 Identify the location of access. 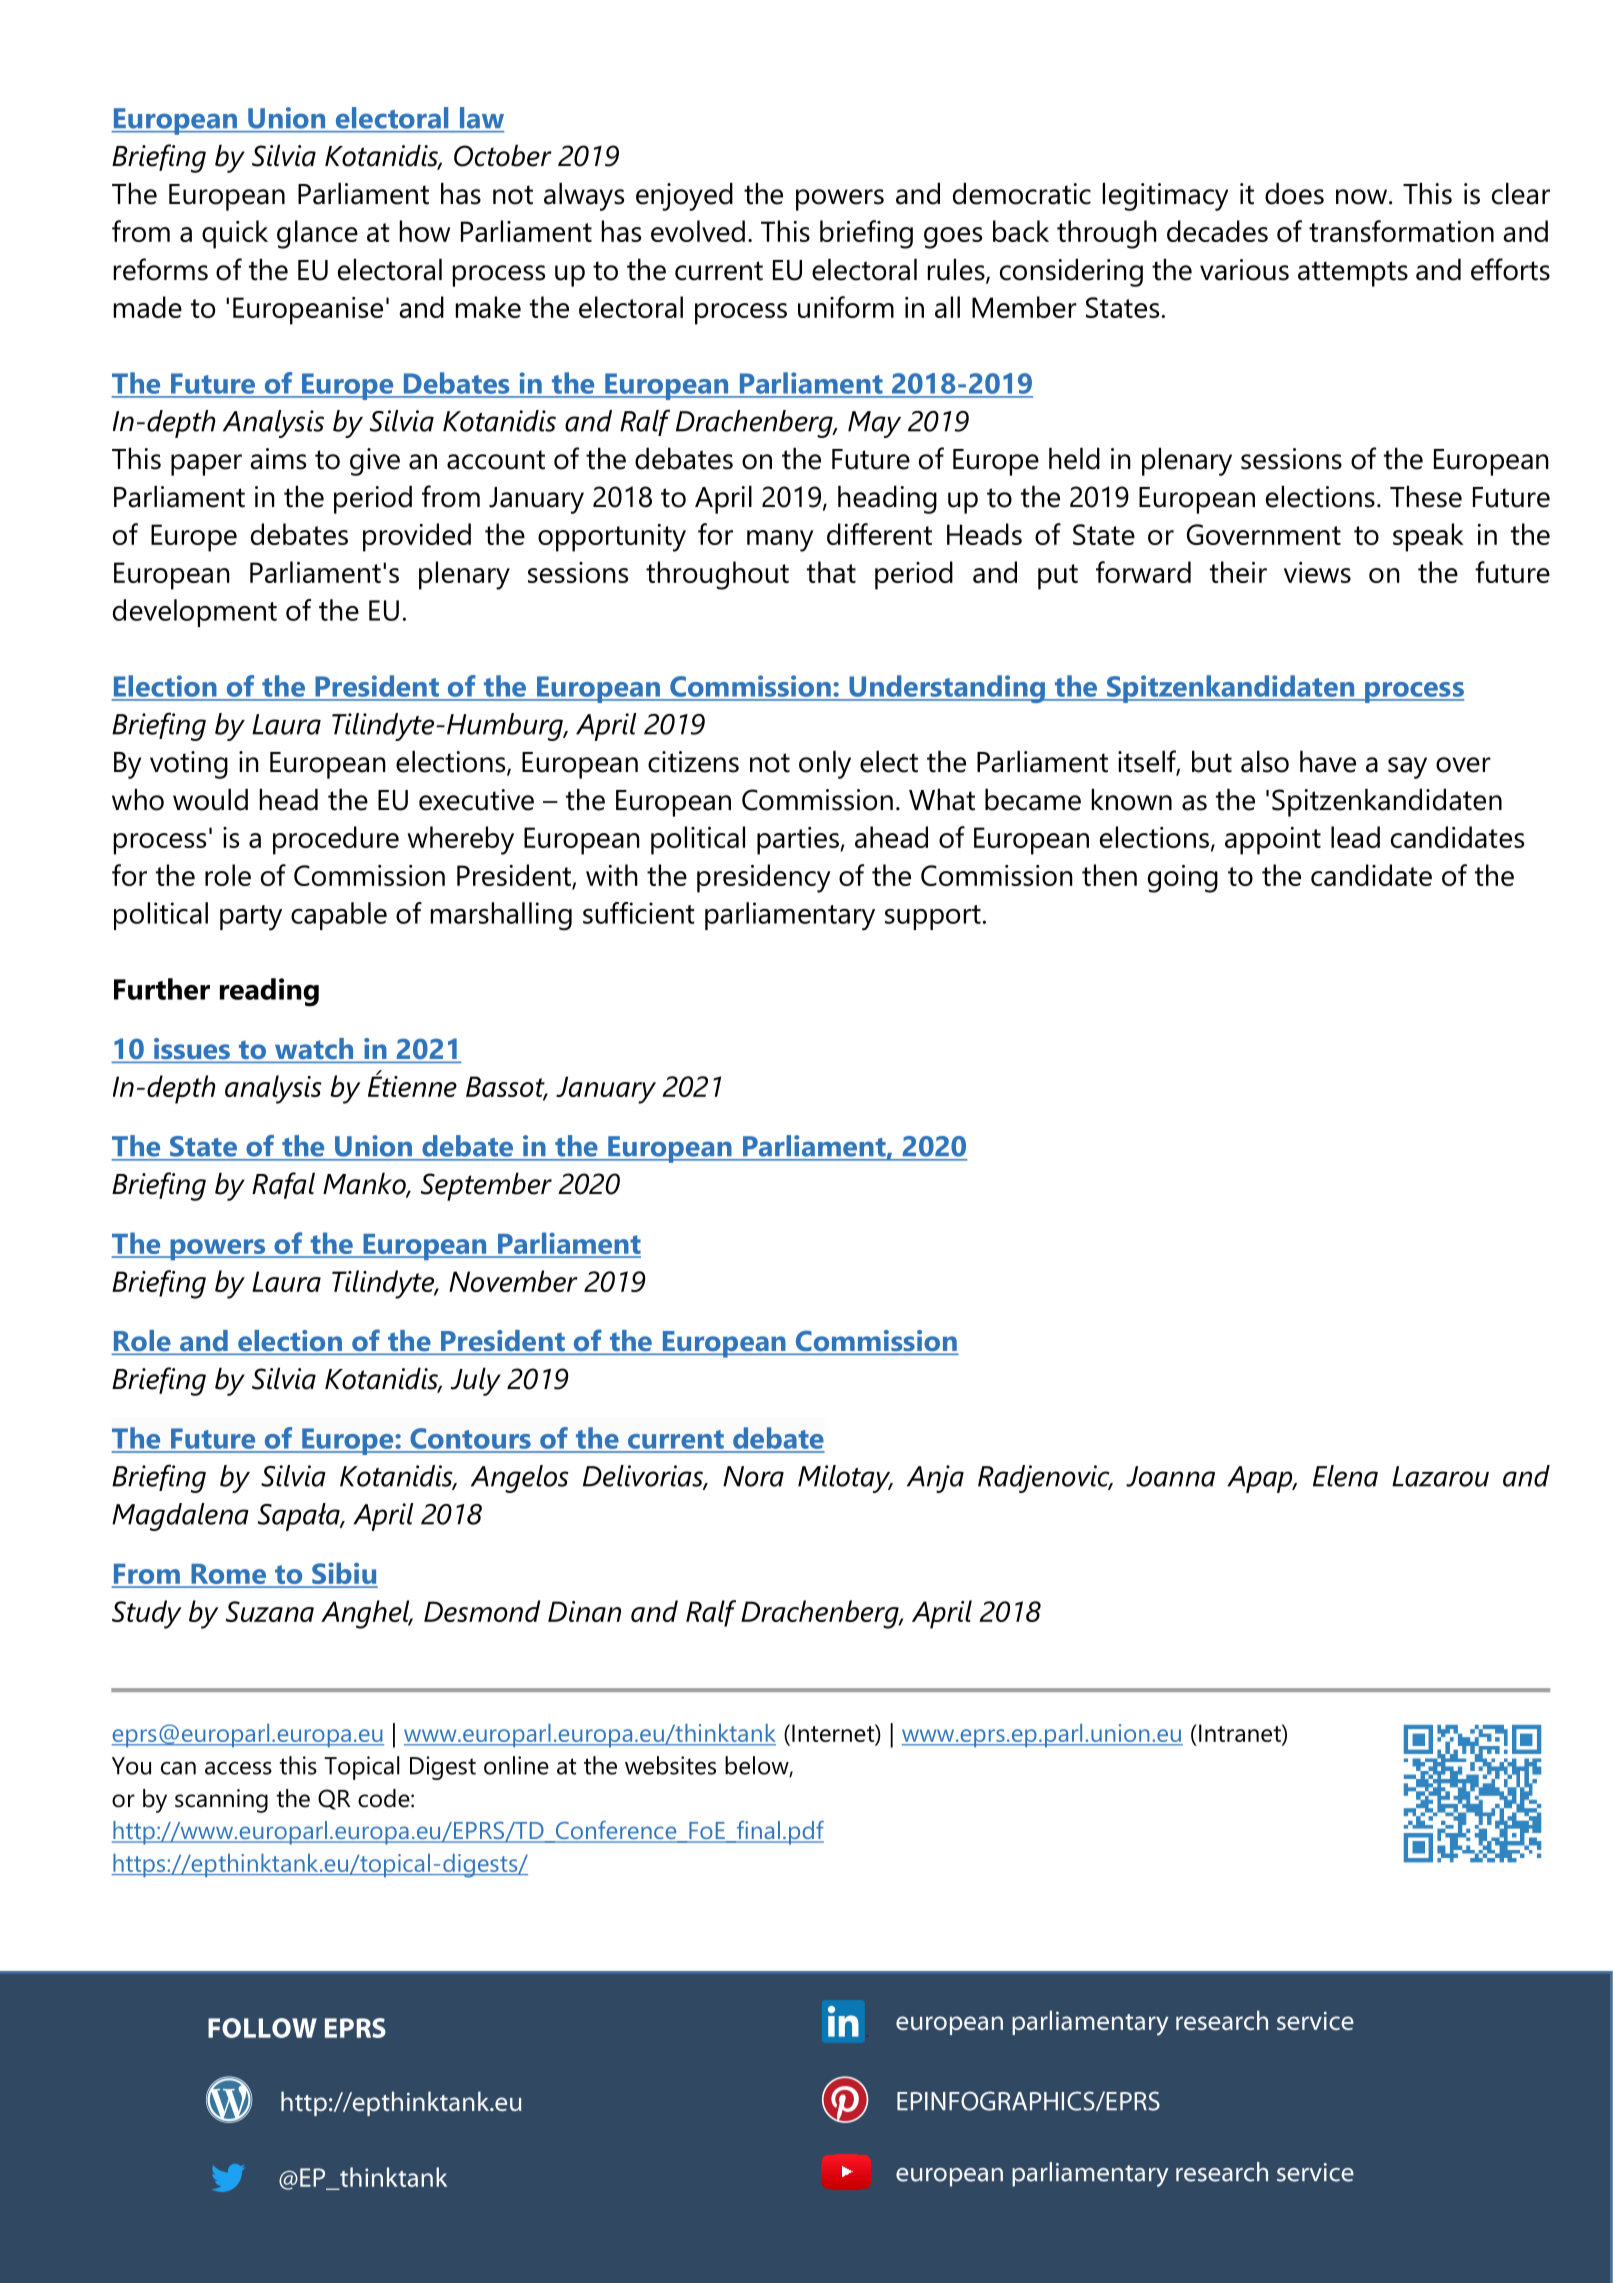
(238, 1768).
